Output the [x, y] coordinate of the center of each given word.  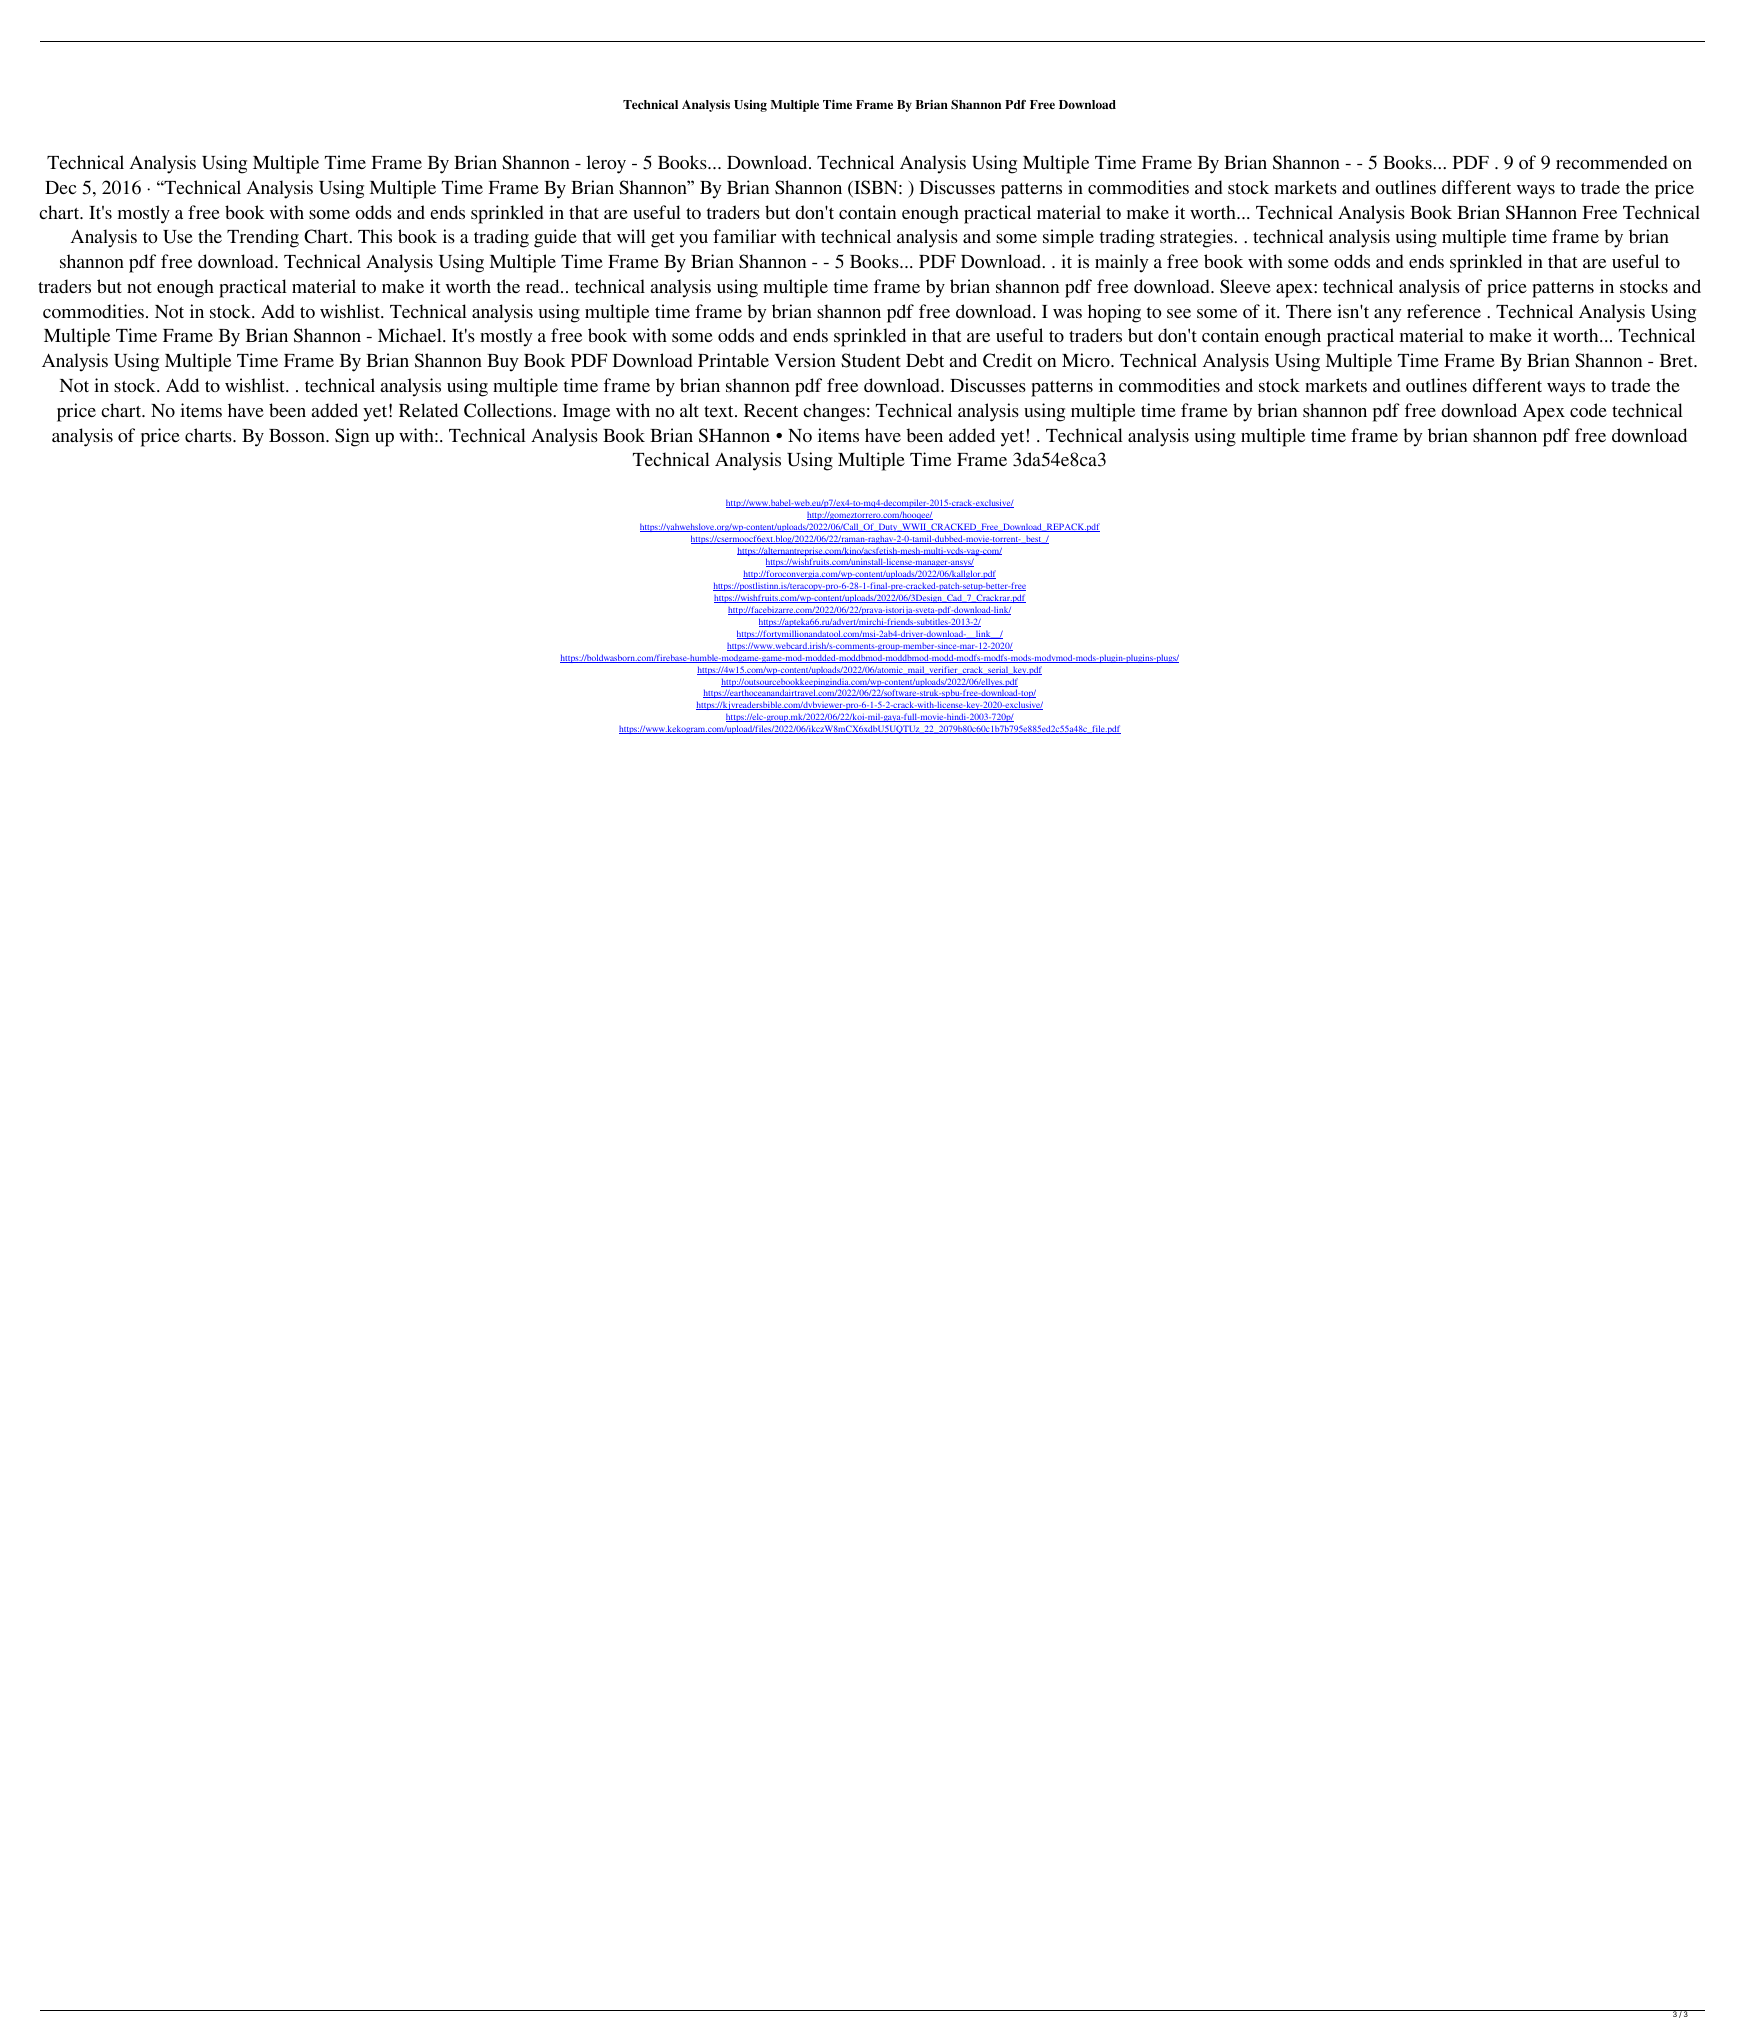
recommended [1612, 162]
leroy [606, 164]
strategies [1197, 238]
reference [1444, 311]
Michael [411, 335]
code [1588, 410]
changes [834, 412]
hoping [1114, 313]
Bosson [298, 435]
